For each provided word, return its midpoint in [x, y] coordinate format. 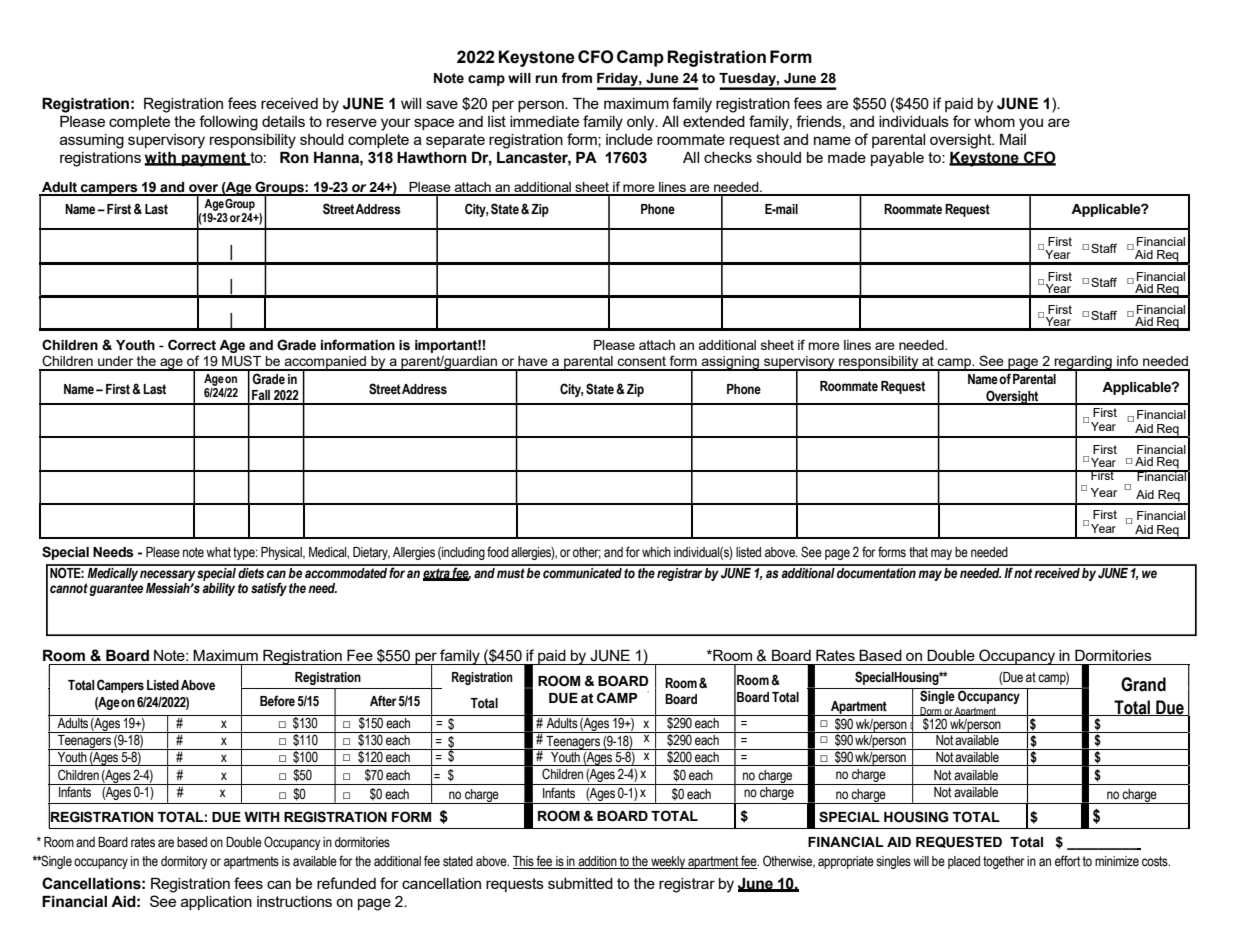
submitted [580, 883]
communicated [582, 572]
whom [994, 121]
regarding [1083, 364]
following [228, 123]
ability [218, 589]
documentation [876, 572]
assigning [731, 363]
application [216, 903]
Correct [192, 345]
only [642, 123]
